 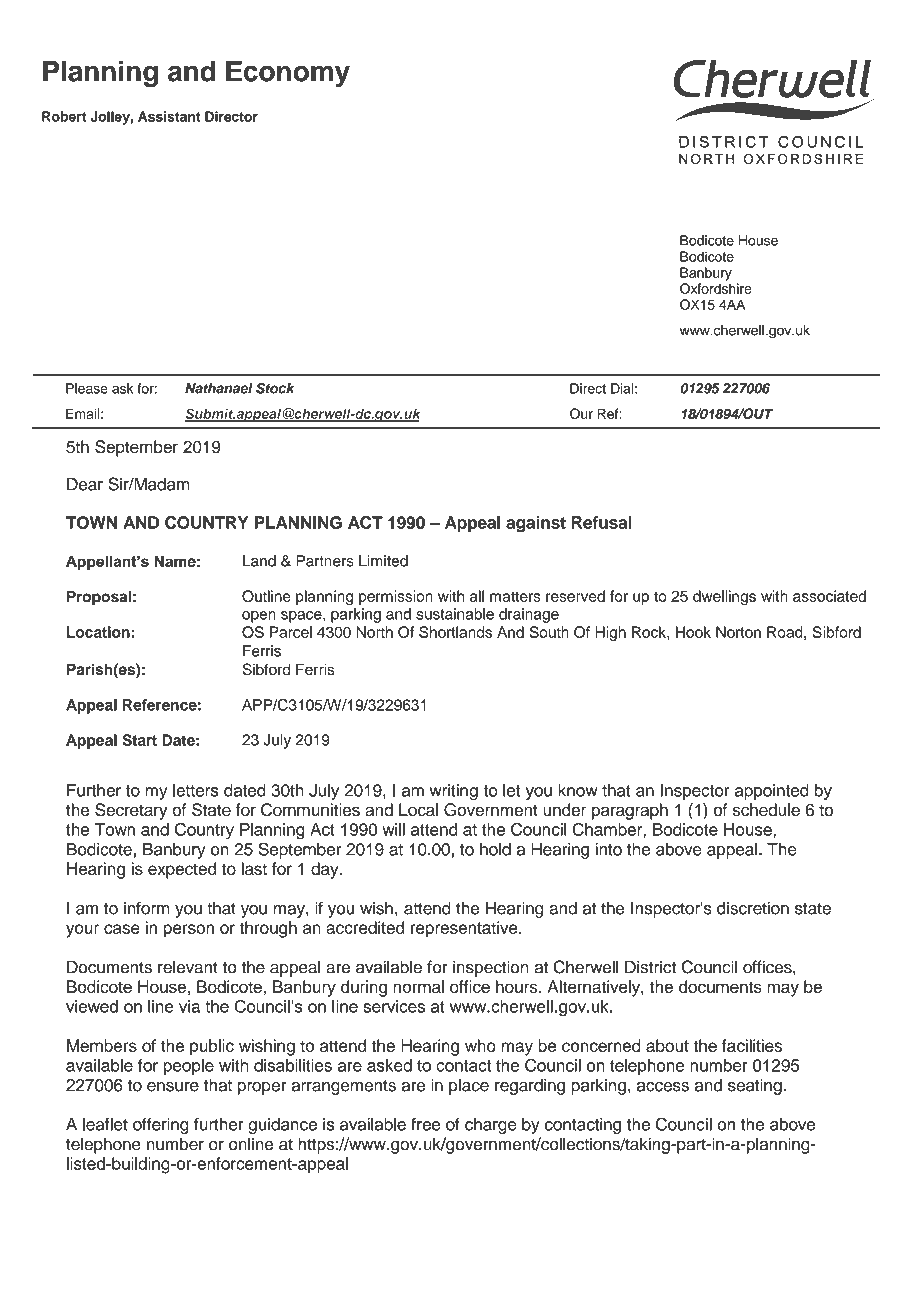 What do you see at coordinates (139, 740) in the screenshot?
I see `Start` at bounding box center [139, 740].
